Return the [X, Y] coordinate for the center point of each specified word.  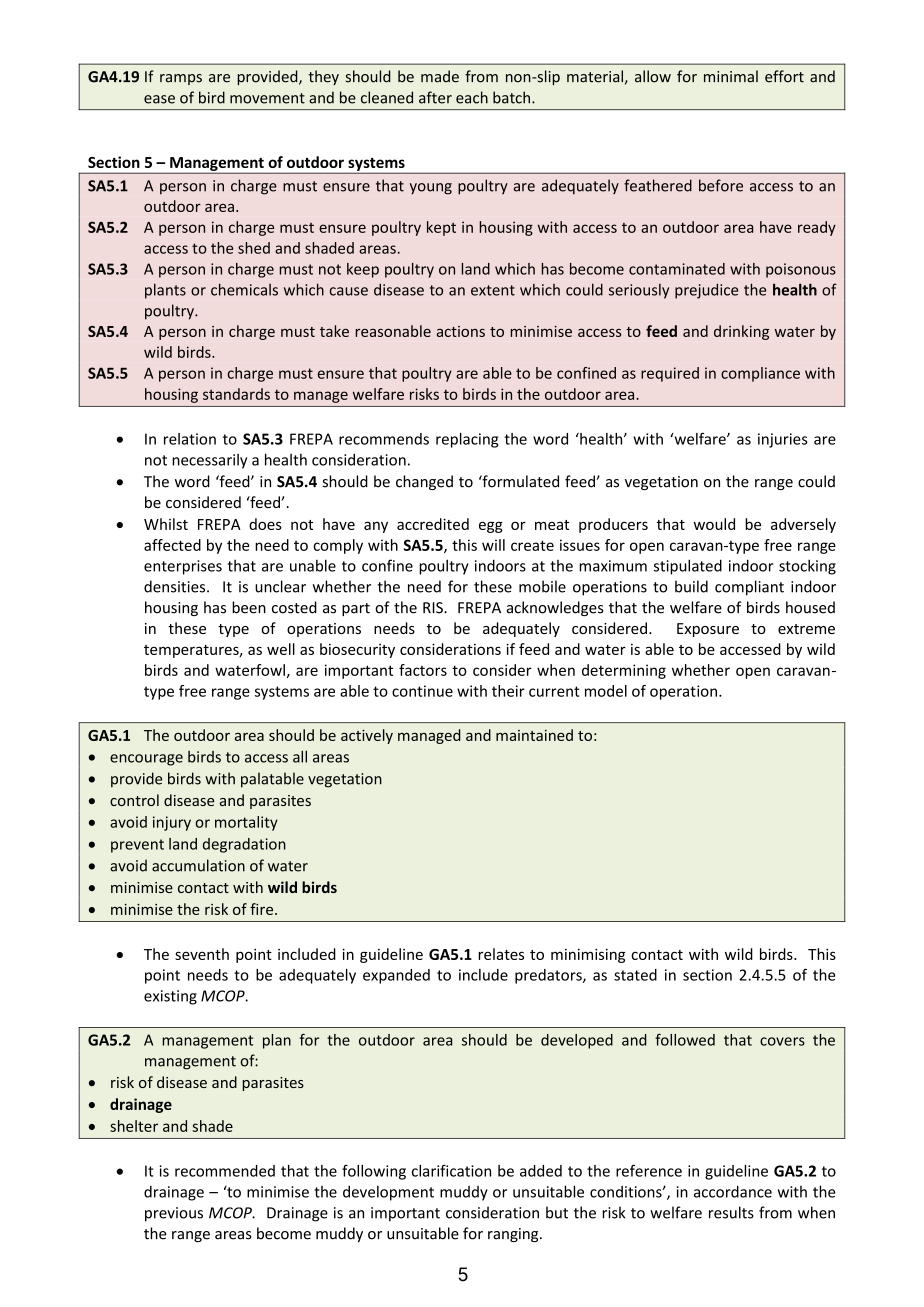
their [508, 691]
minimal [731, 76]
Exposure [708, 630]
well [281, 649]
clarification [451, 1171]
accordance [733, 1191]
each [472, 97]
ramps [181, 79]
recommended [225, 1171]
